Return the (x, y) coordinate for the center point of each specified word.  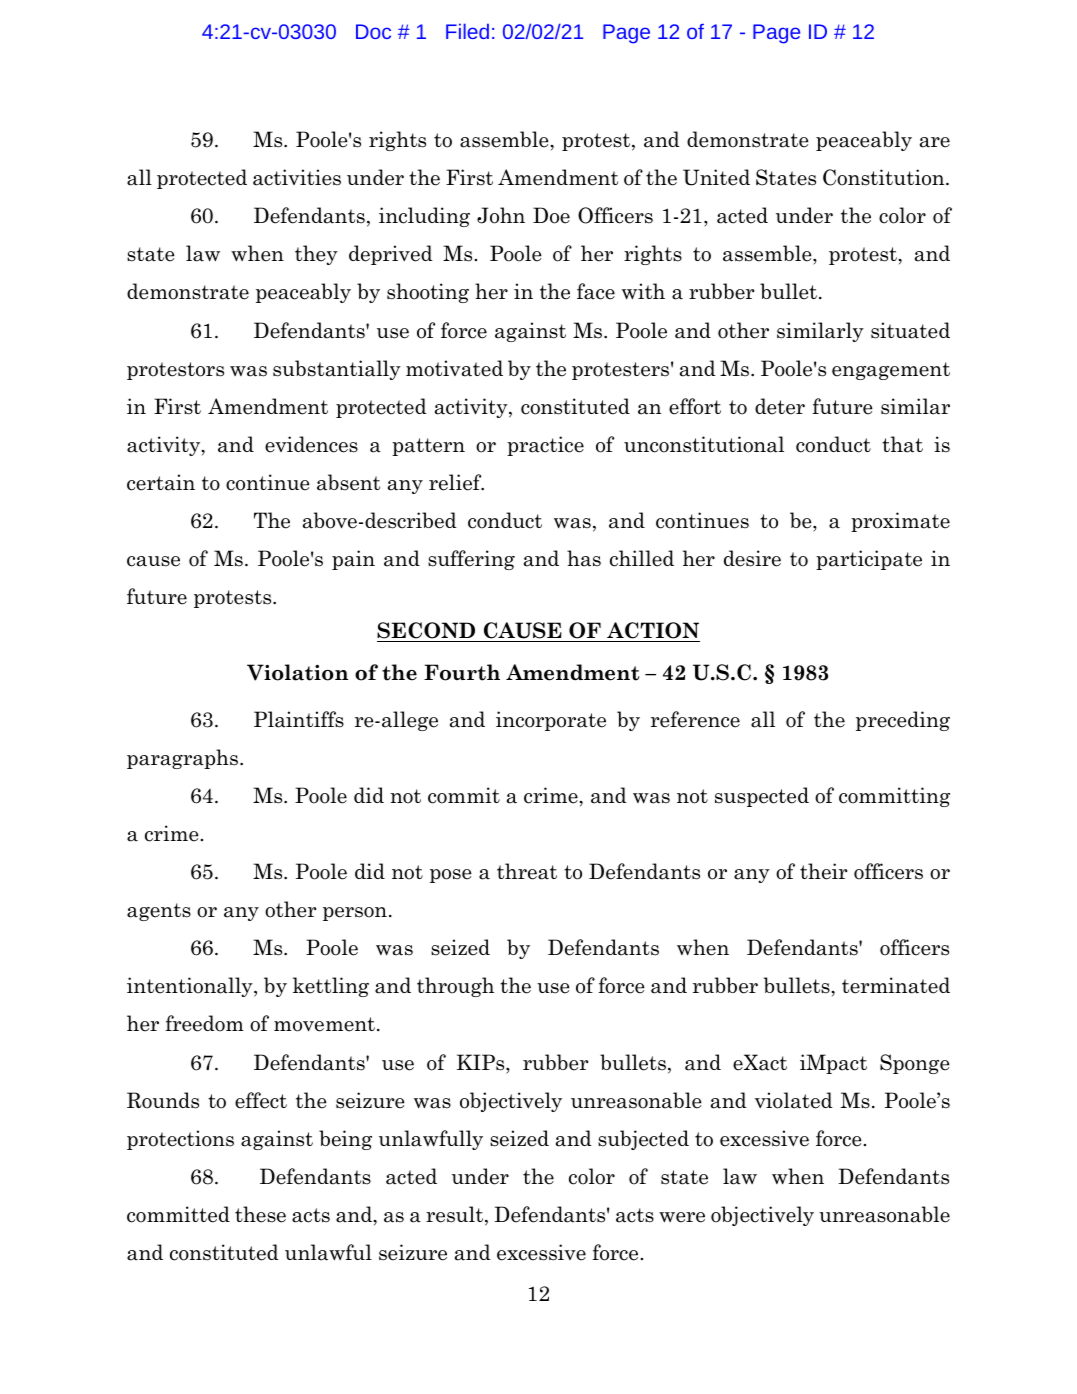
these (260, 1214)
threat (527, 871)
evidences (311, 444)
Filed (467, 31)
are (935, 142)
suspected (762, 797)
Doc (373, 31)
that (902, 444)
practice (545, 446)
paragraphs (182, 759)
